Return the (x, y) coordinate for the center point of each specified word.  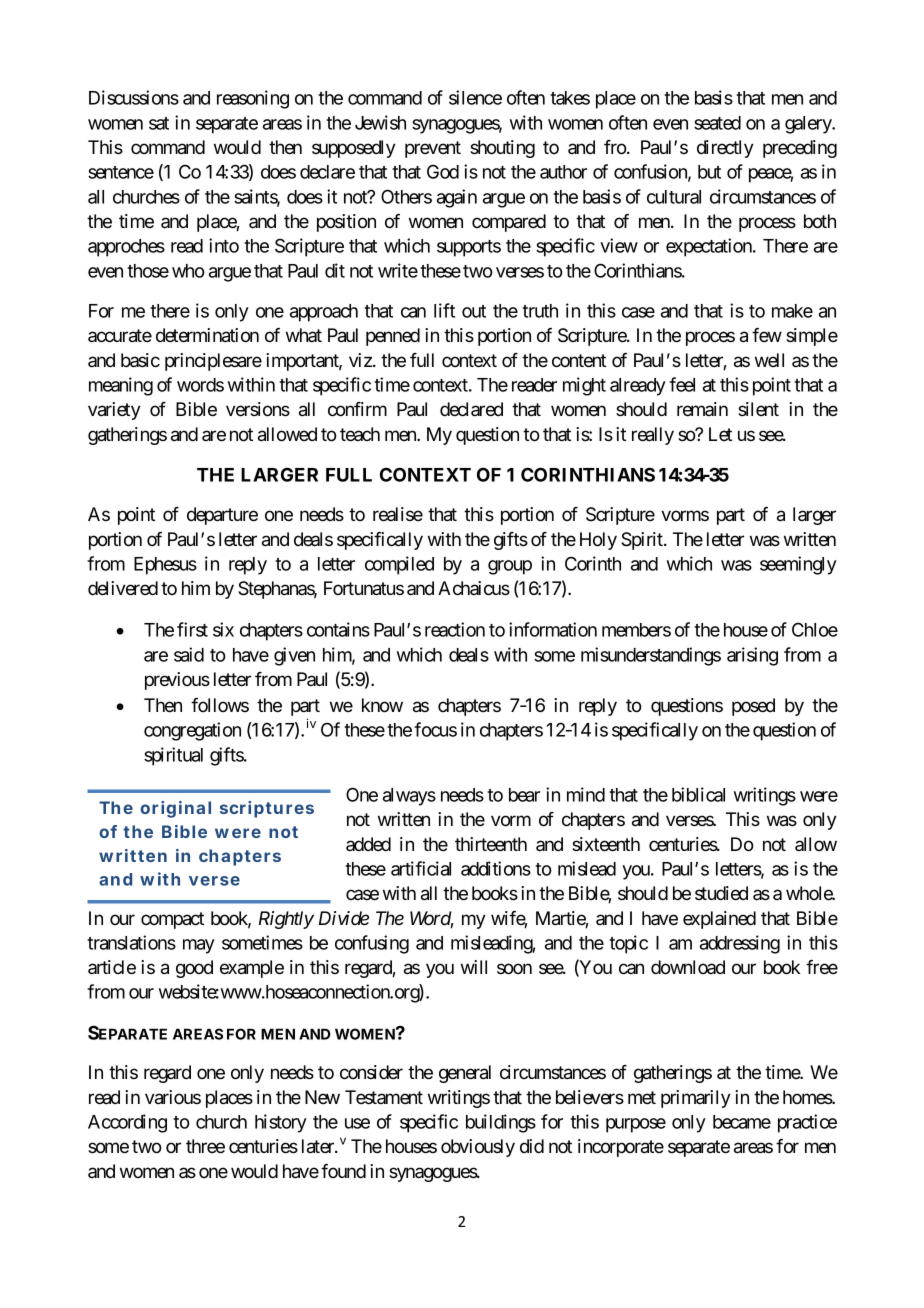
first (192, 629)
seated (717, 123)
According (127, 1123)
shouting (502, 149)
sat (159, 123)
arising (752, 656)
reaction (455, 629)
